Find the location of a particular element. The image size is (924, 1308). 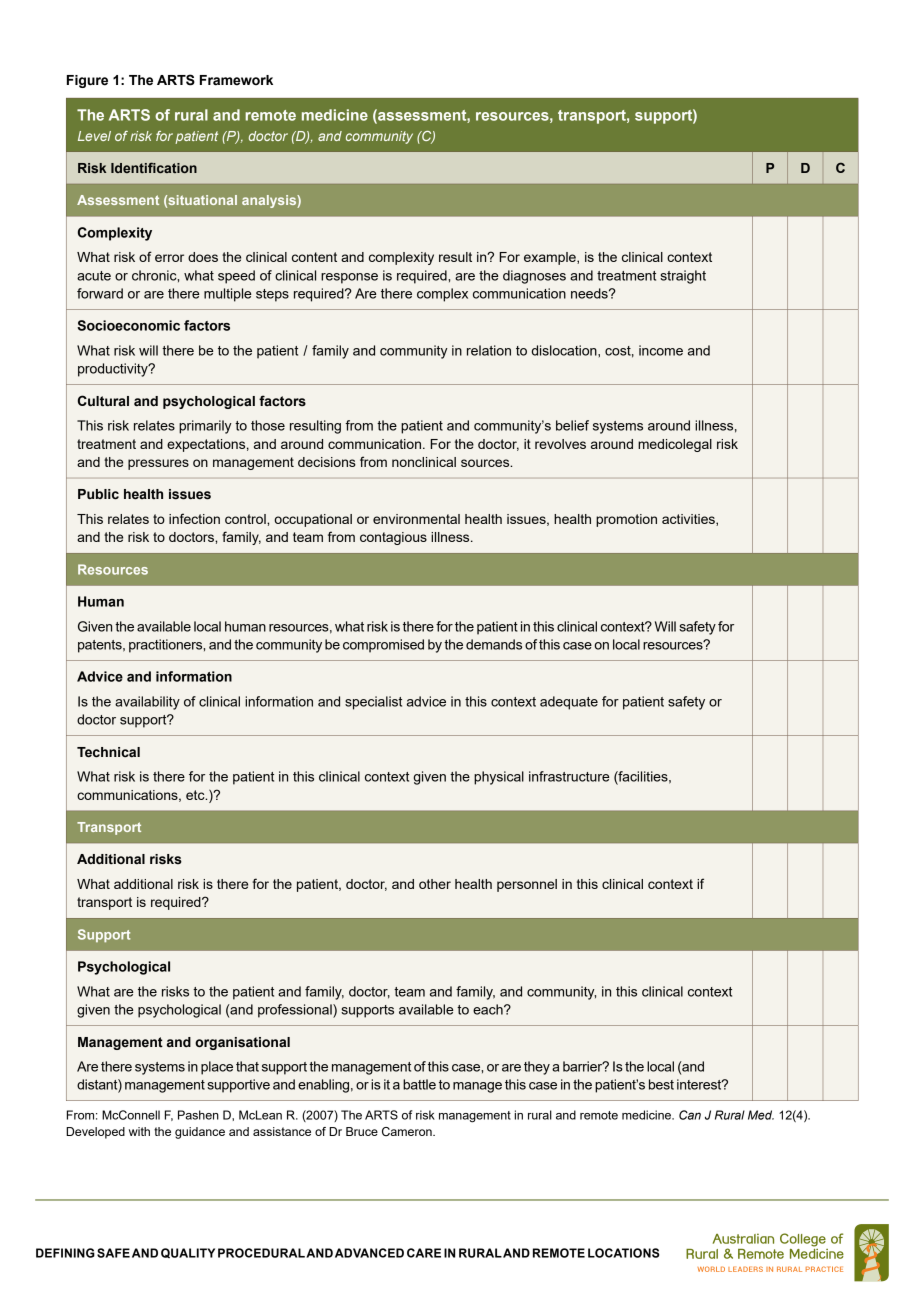

Quality is located at coordinates (188, 1253).
